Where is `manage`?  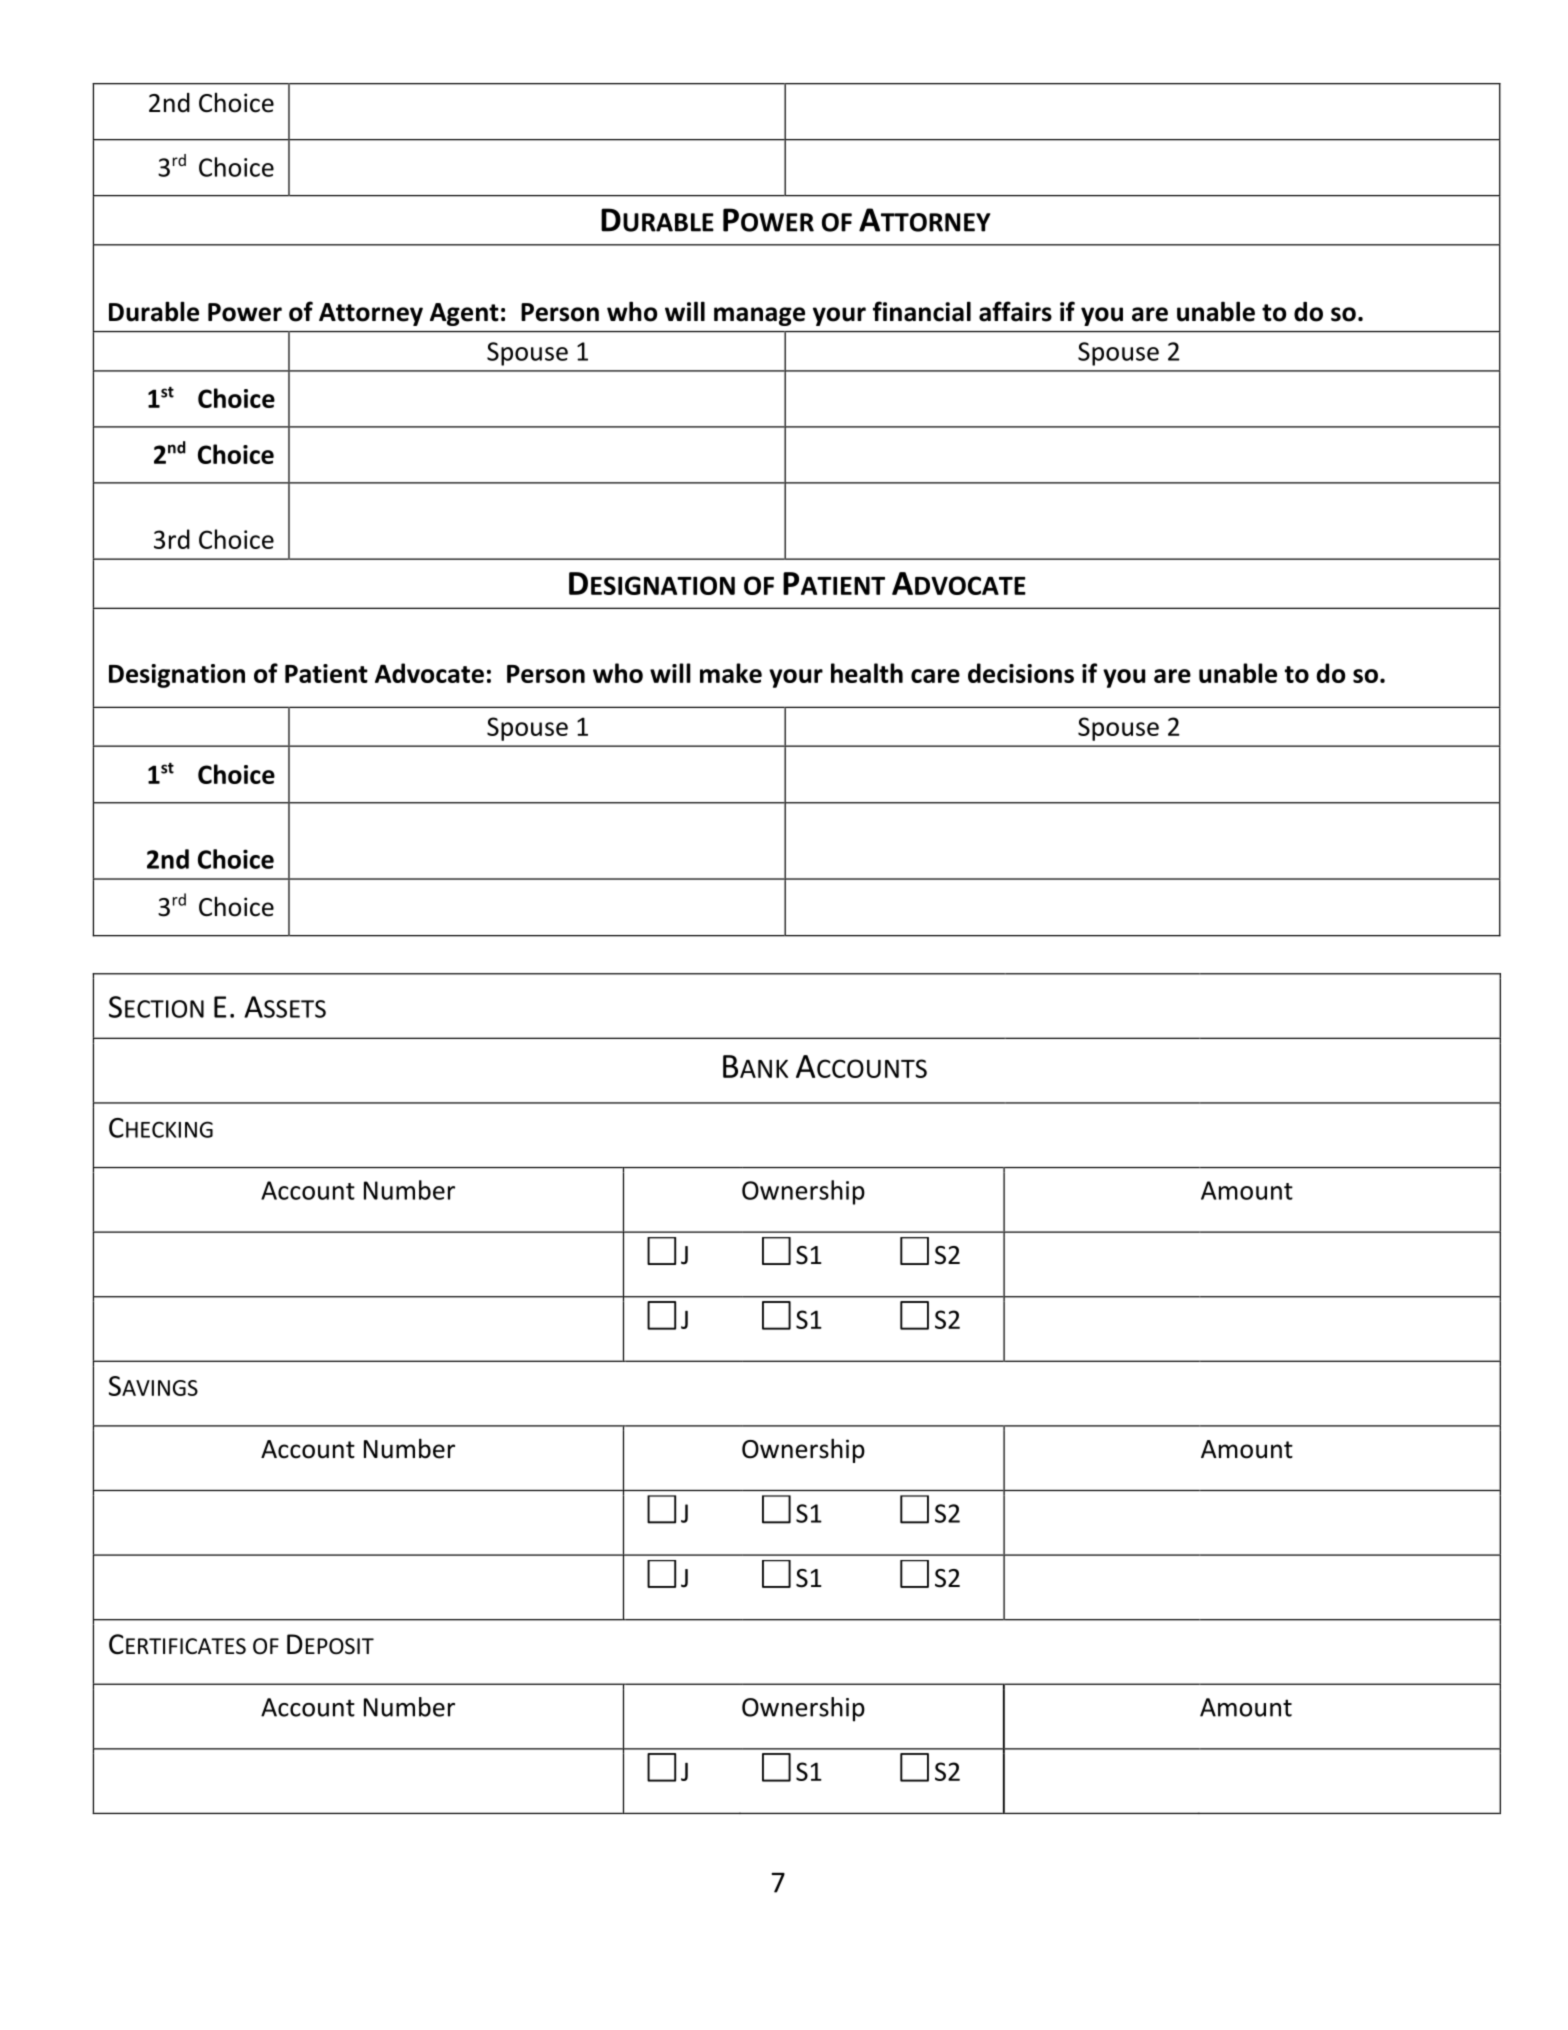
manage is located at coordinates (759, 316).
